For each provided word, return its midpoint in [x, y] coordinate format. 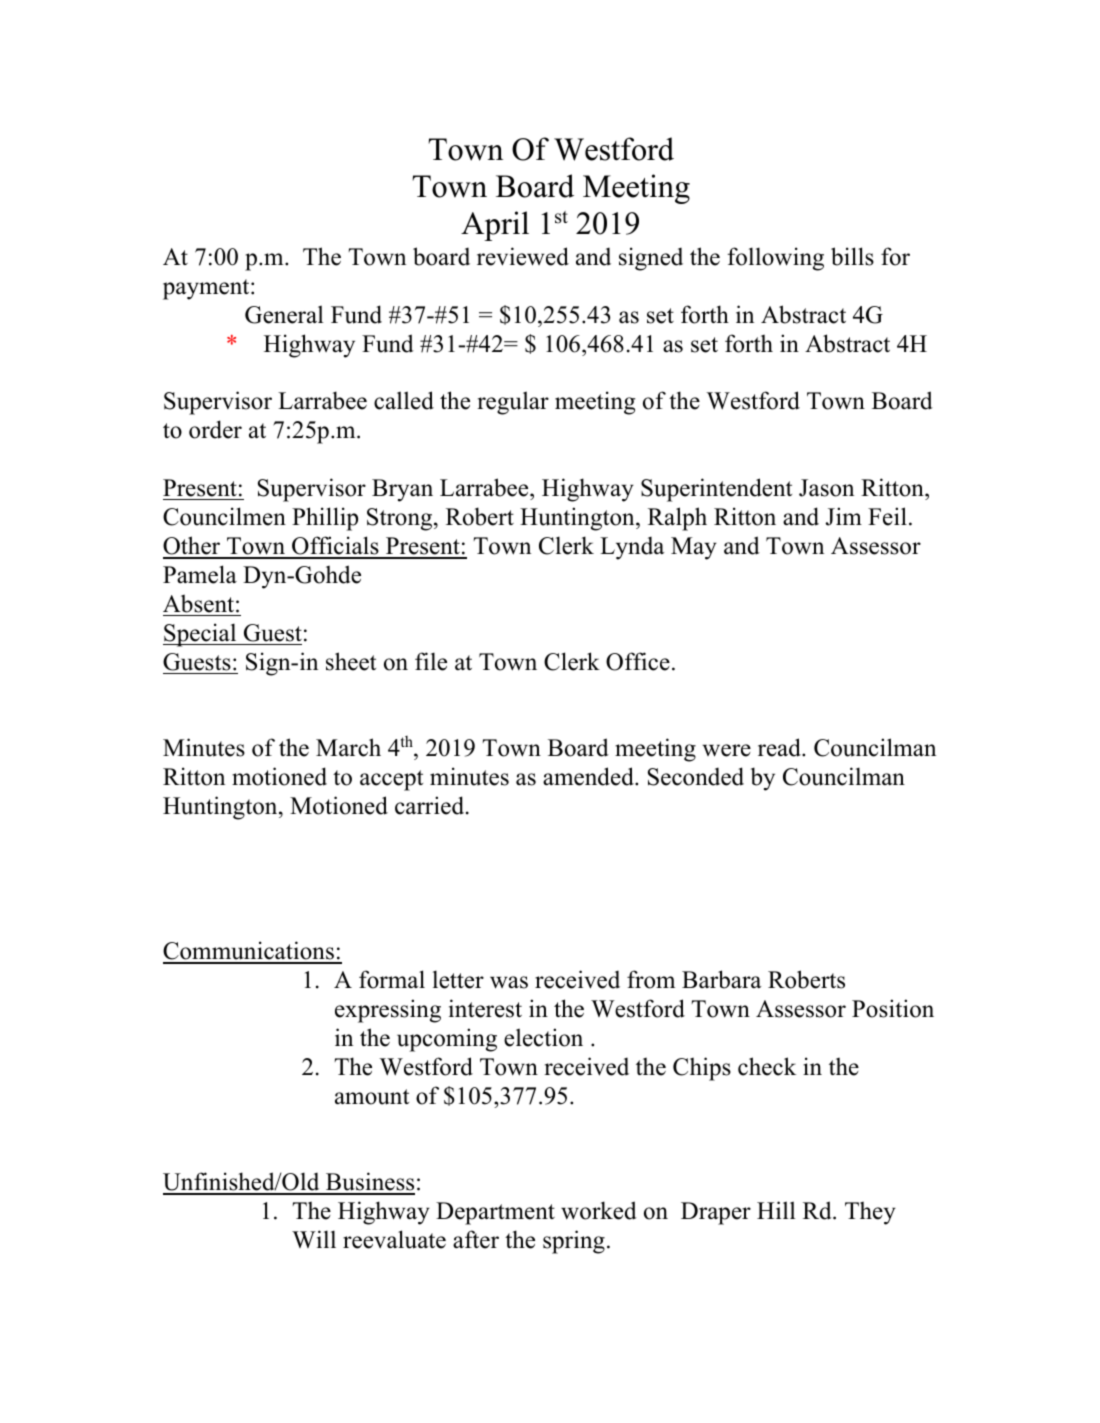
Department [495, 1213]
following [775, 259]
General [284, 314]
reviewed [523, 256]
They [870, 1213]
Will [314, 1239]
